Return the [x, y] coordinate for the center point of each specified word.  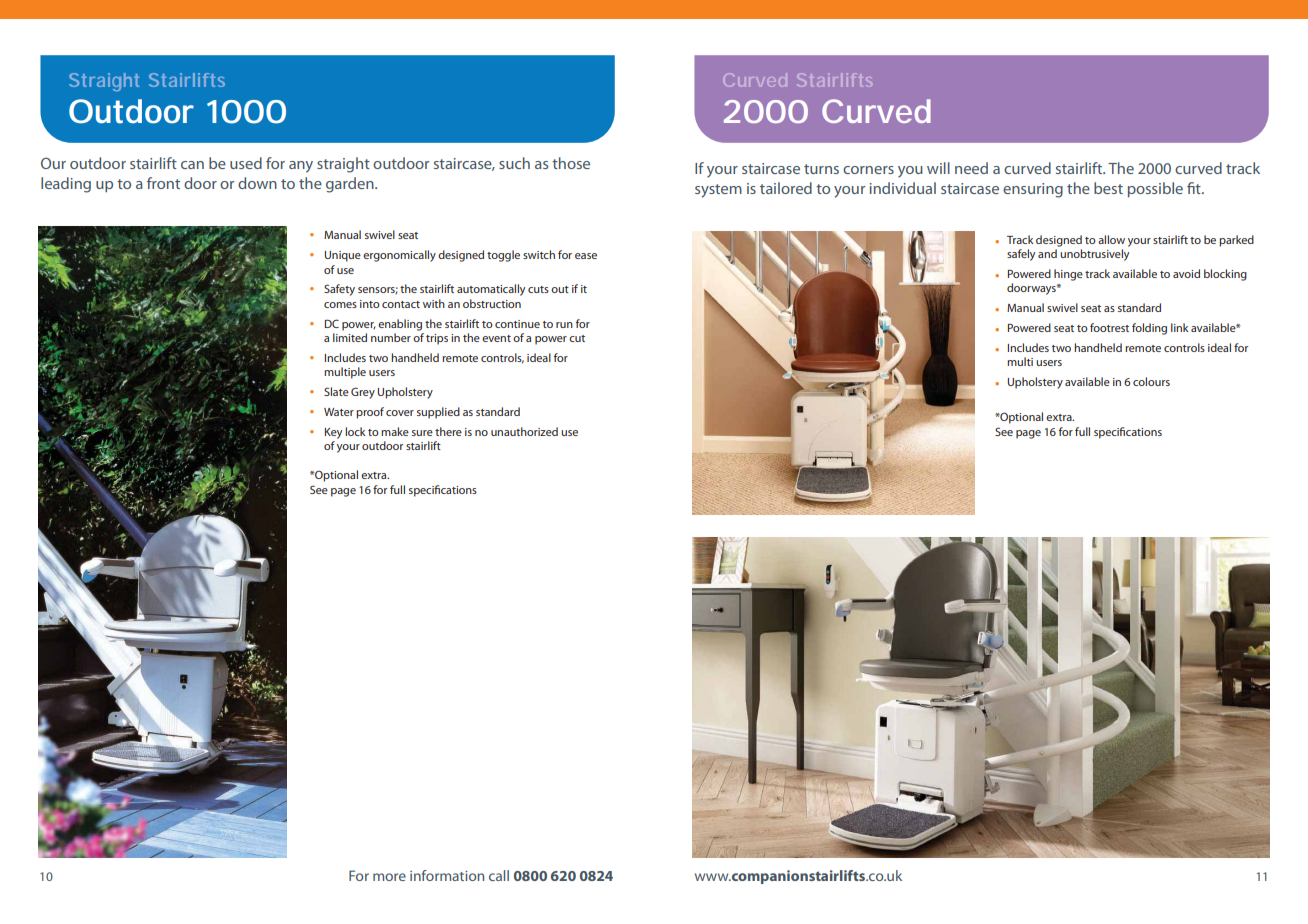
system [718, 191]
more [389, 877]
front [163, 183]
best [1108, 188]
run [564, 325]
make [395, 431]
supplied [438, 413]
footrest [1109, 327]
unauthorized [524, 431]
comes [340, 305]
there [448, 431]
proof [370, 413]
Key [333, 433]
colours [1151, 381]
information [447, 875]
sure [422, 433]
